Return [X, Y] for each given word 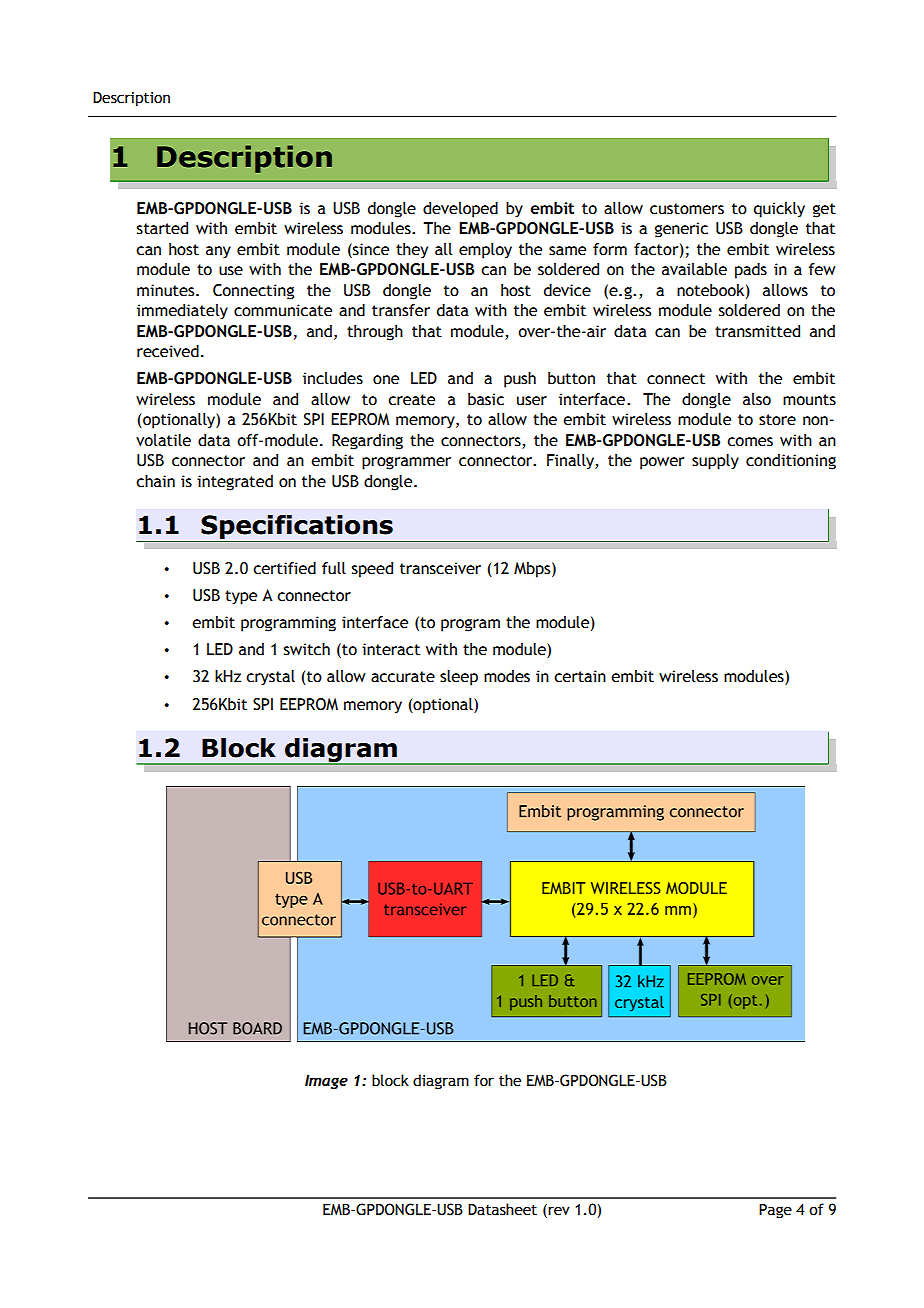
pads [751, 271]
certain [580, 676]
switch [307, 649]
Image [326, 1081]
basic [486, 399]
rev [559, 1211]
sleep [459, 678]
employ [485, 251]
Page [775, 1211]
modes [507, 676]
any [218, 252]
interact [391, 649]
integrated [235, 483]
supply [715, 462]
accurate [403, 677]
